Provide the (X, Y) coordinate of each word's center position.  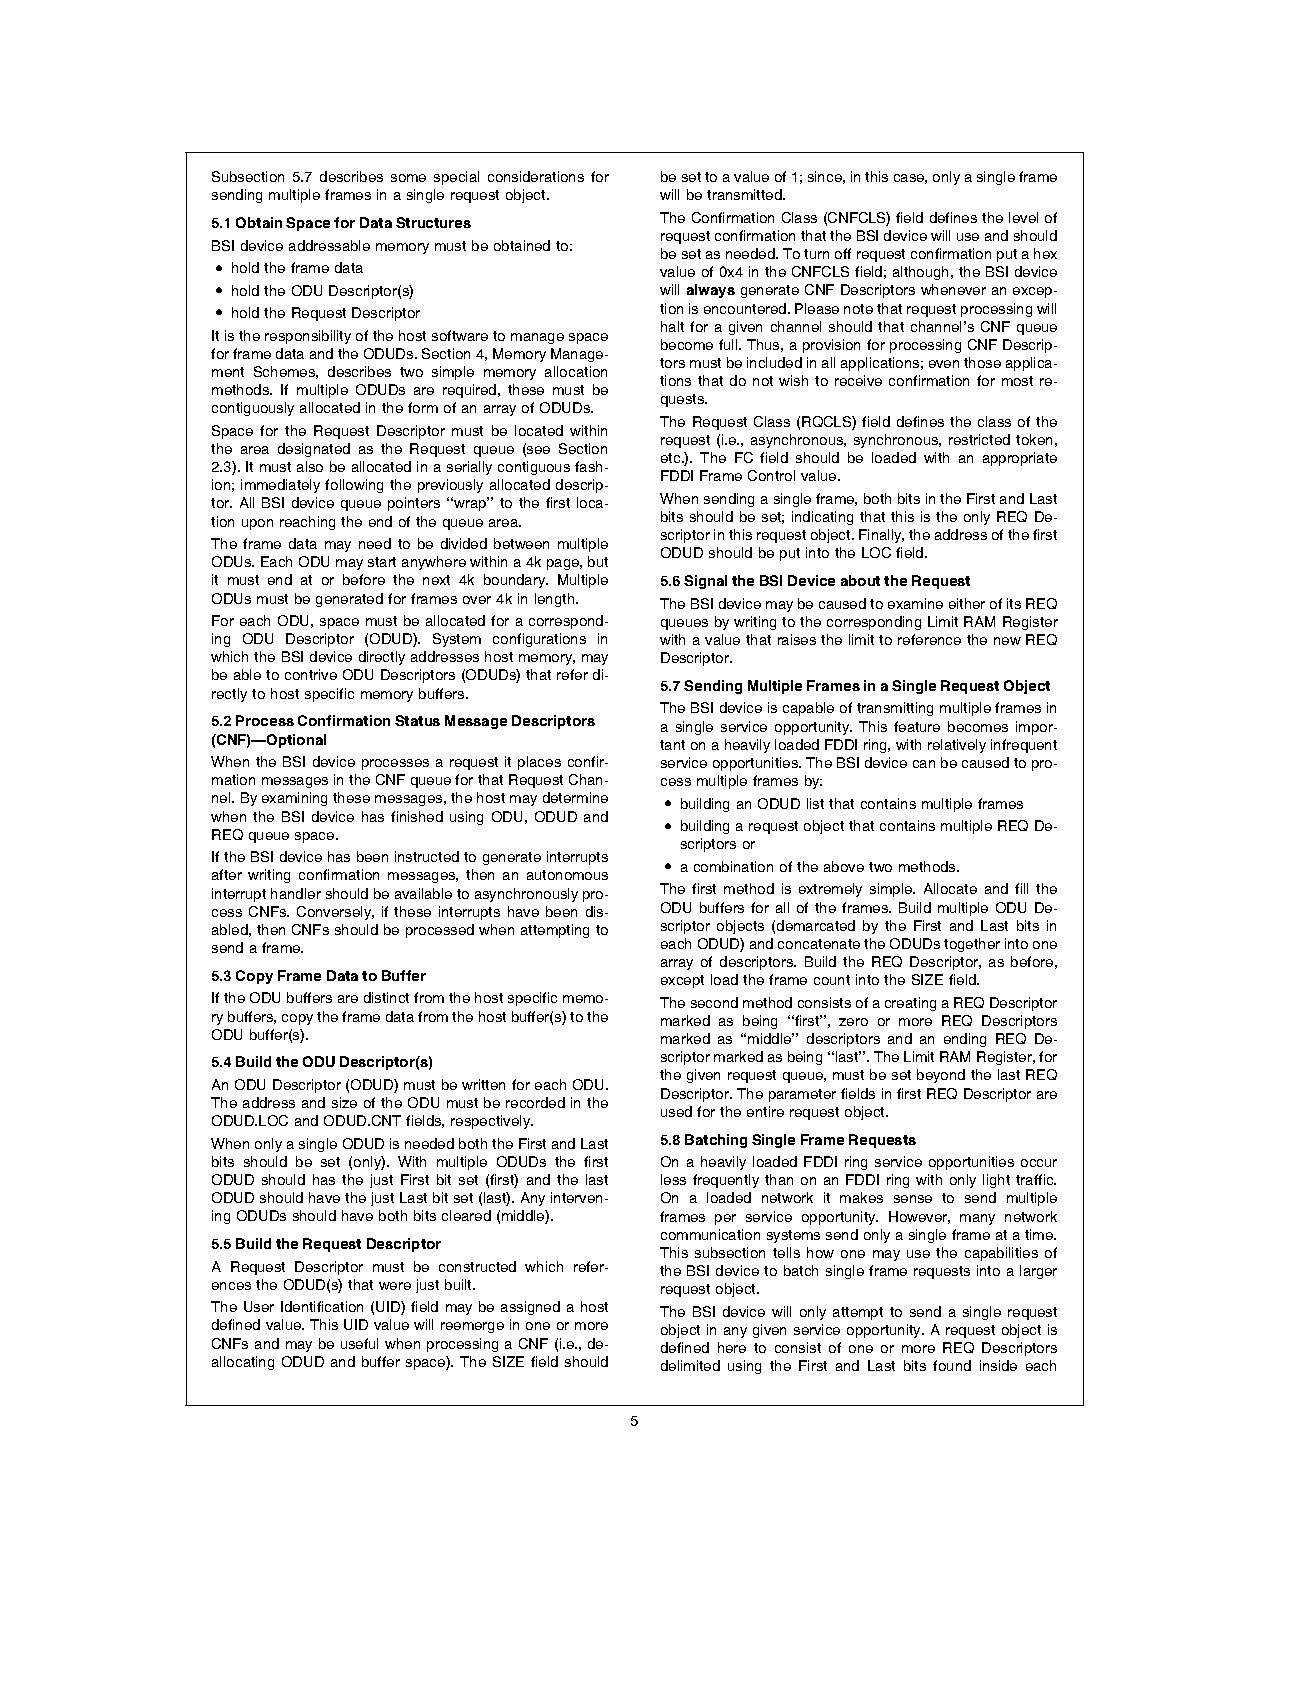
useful (359, 1343)
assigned (530, 1308)
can (924, 764)
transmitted (745, 194)
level (1023, 217)
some (408, 178)
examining (294, 799)
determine (575, 797)
